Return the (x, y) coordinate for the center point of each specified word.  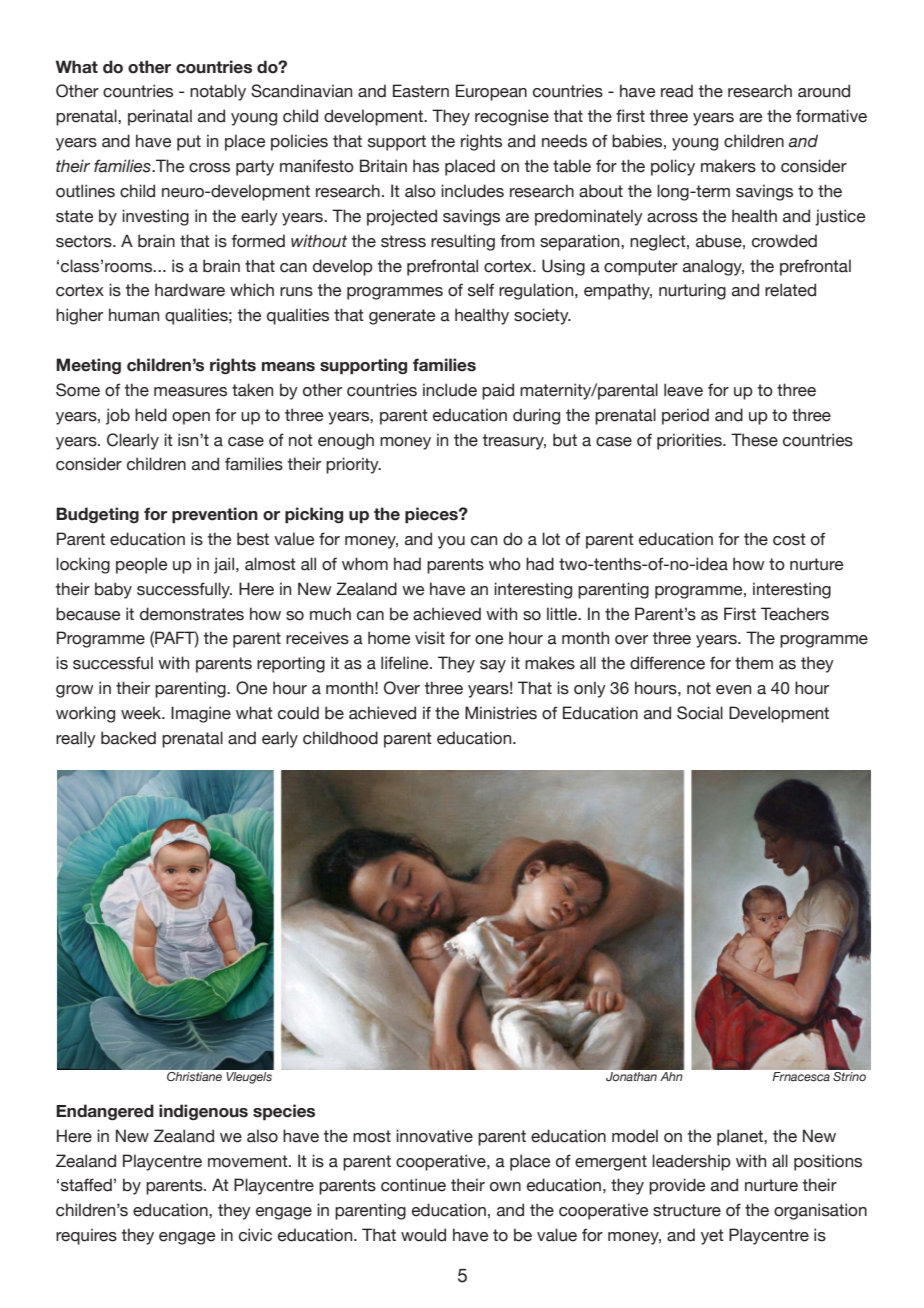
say (493, 666)
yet (712, 1237)
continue (413, 1185)
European (491, 92)
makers (728, 166)
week (142, 713)
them (754, 663)
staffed (86, 1185)
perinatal (160, 117)
